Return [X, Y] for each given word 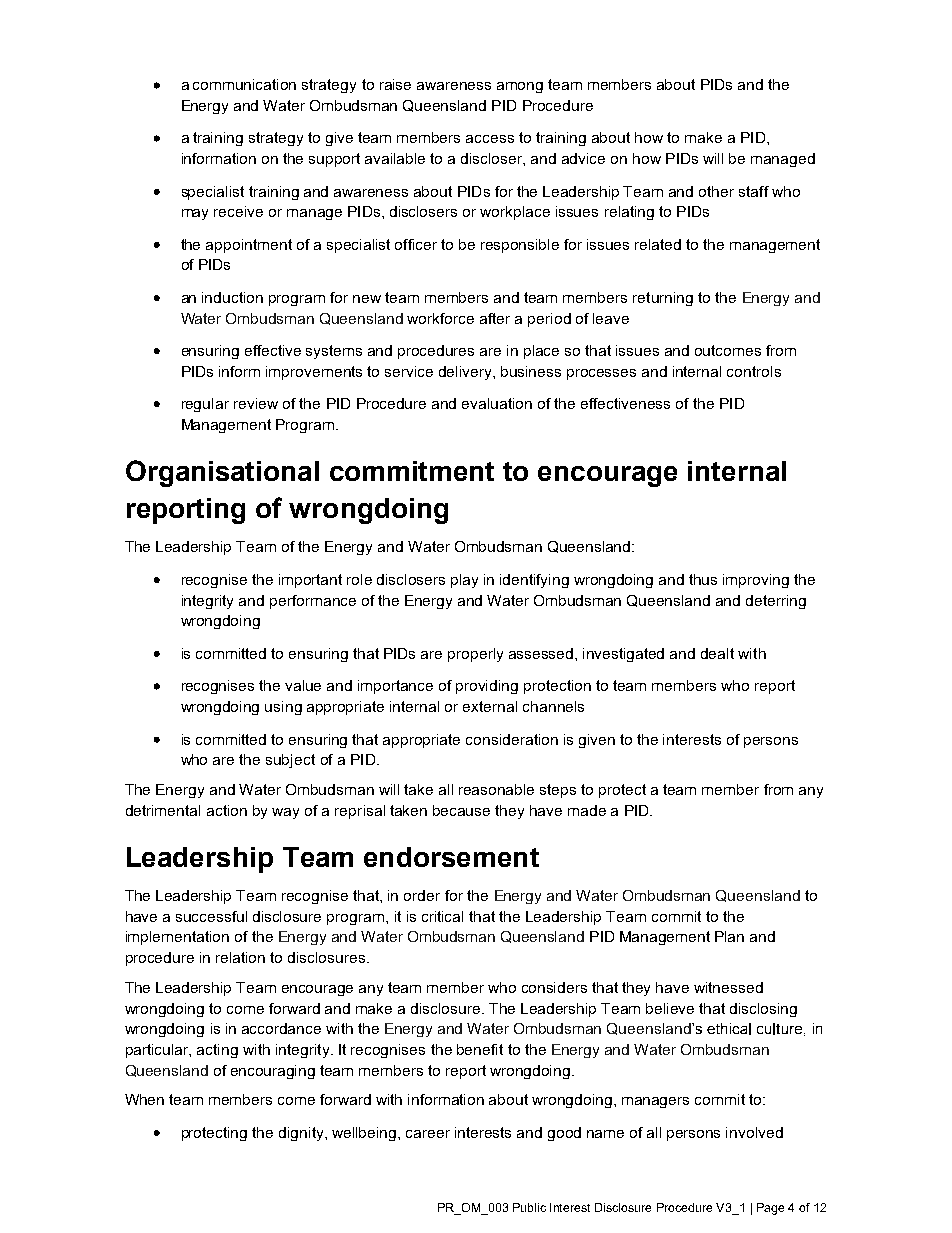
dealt [717, 653]
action [227, 810]
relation [240, 957]
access [490, 139]
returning [663, 299]
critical [442, 916]
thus [703, 579]
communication [244, 84]
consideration [512, 739]
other [716, 191]
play [464, 581]
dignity [302, 1134]
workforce [440, 318]
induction [232, 297]
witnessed [728, 987]
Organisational [222, 473]
